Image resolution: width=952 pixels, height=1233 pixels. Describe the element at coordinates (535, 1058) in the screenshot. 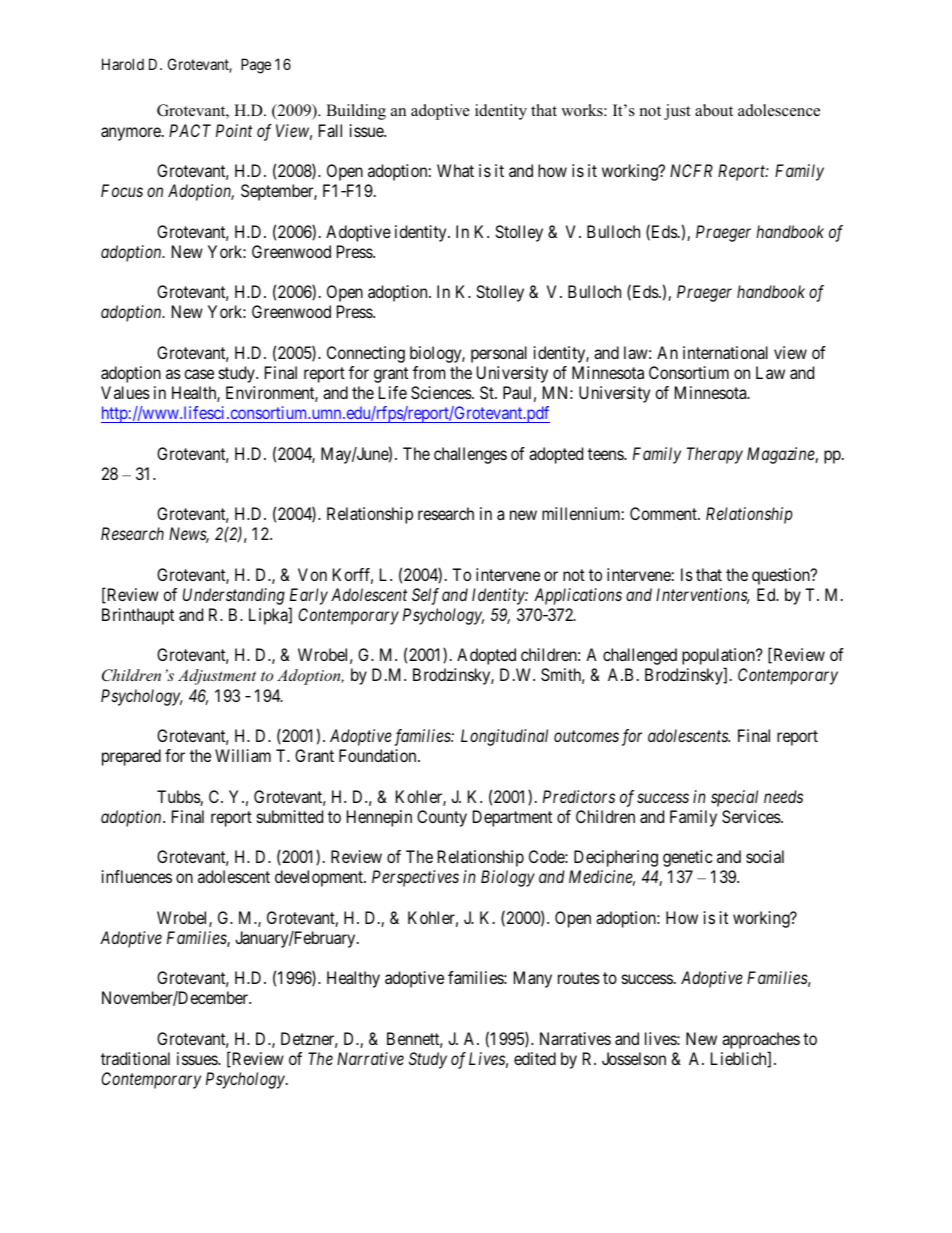

I see `edited` at that location.
